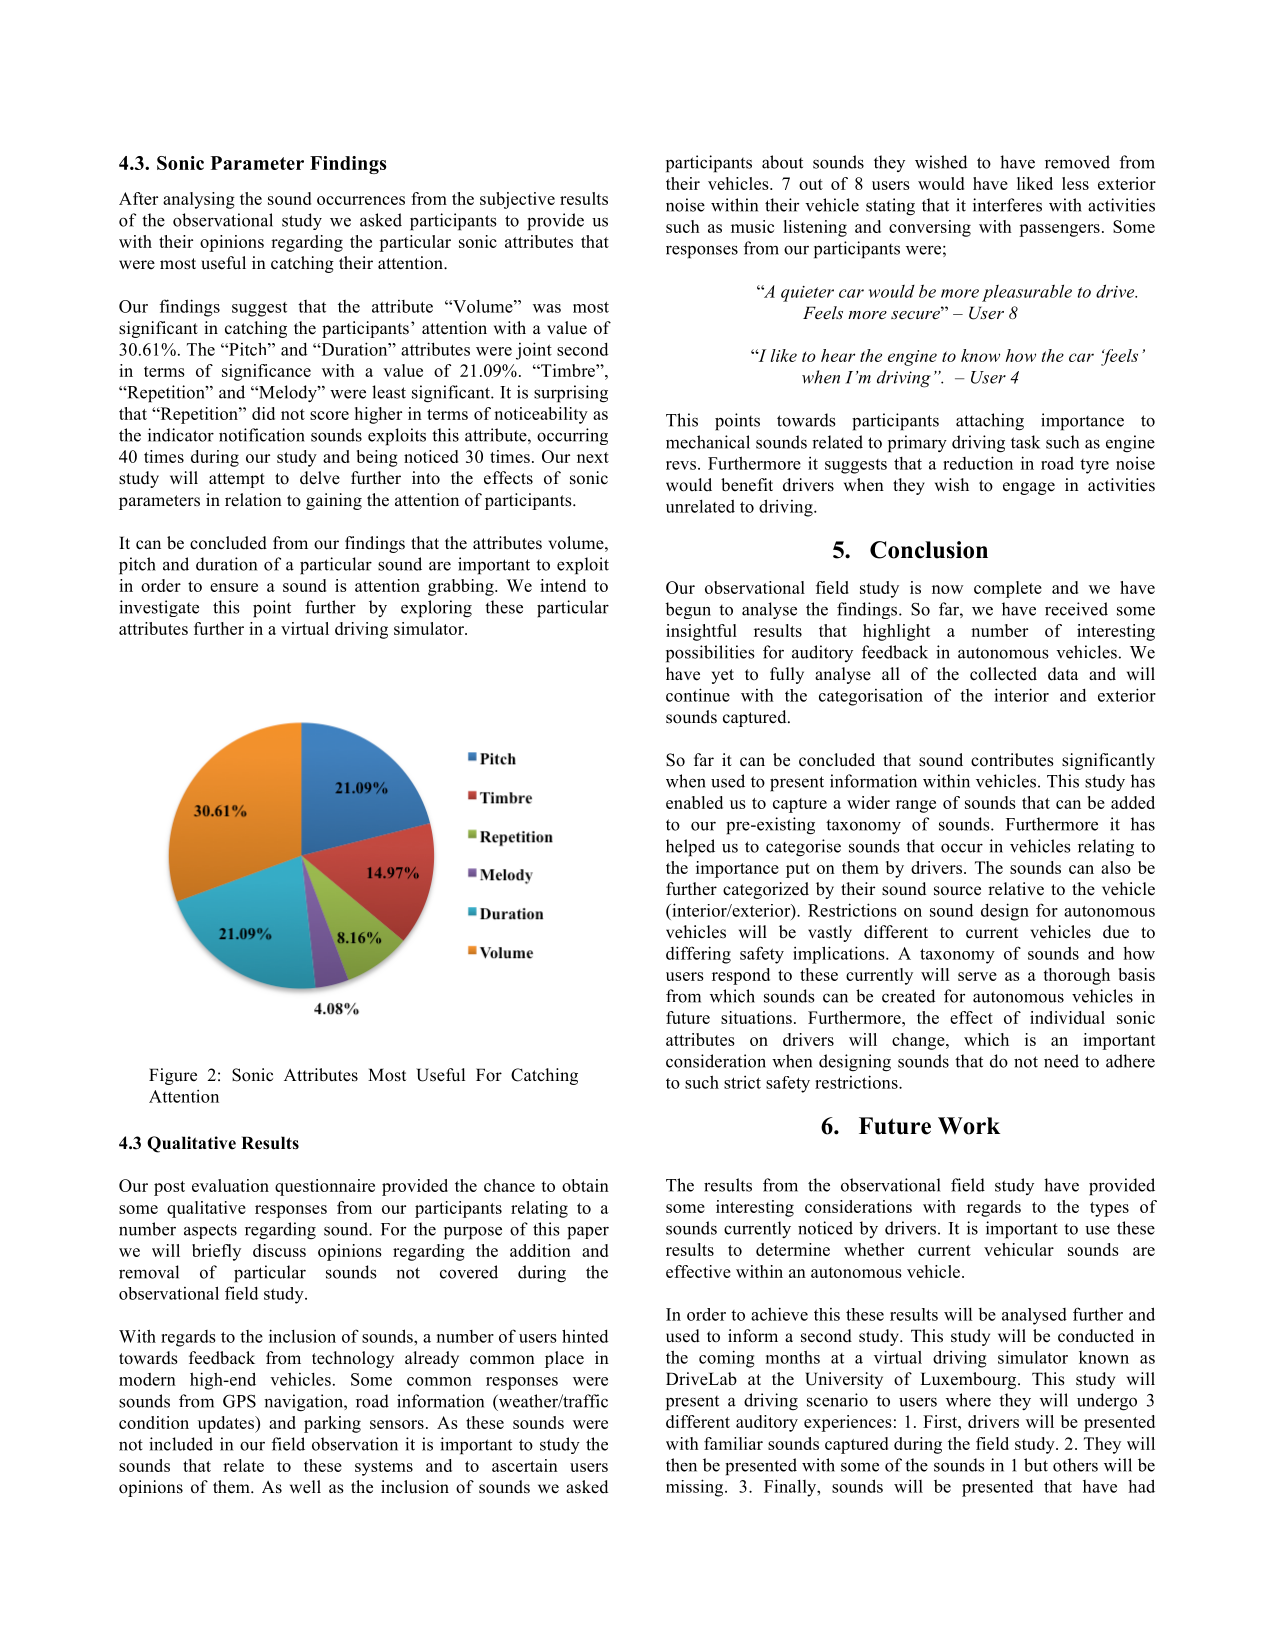 This screenshot has width=1272, height=1646. Describe the element at coordinates (1025, 442) in the screenshot. I see `task` at that location.
